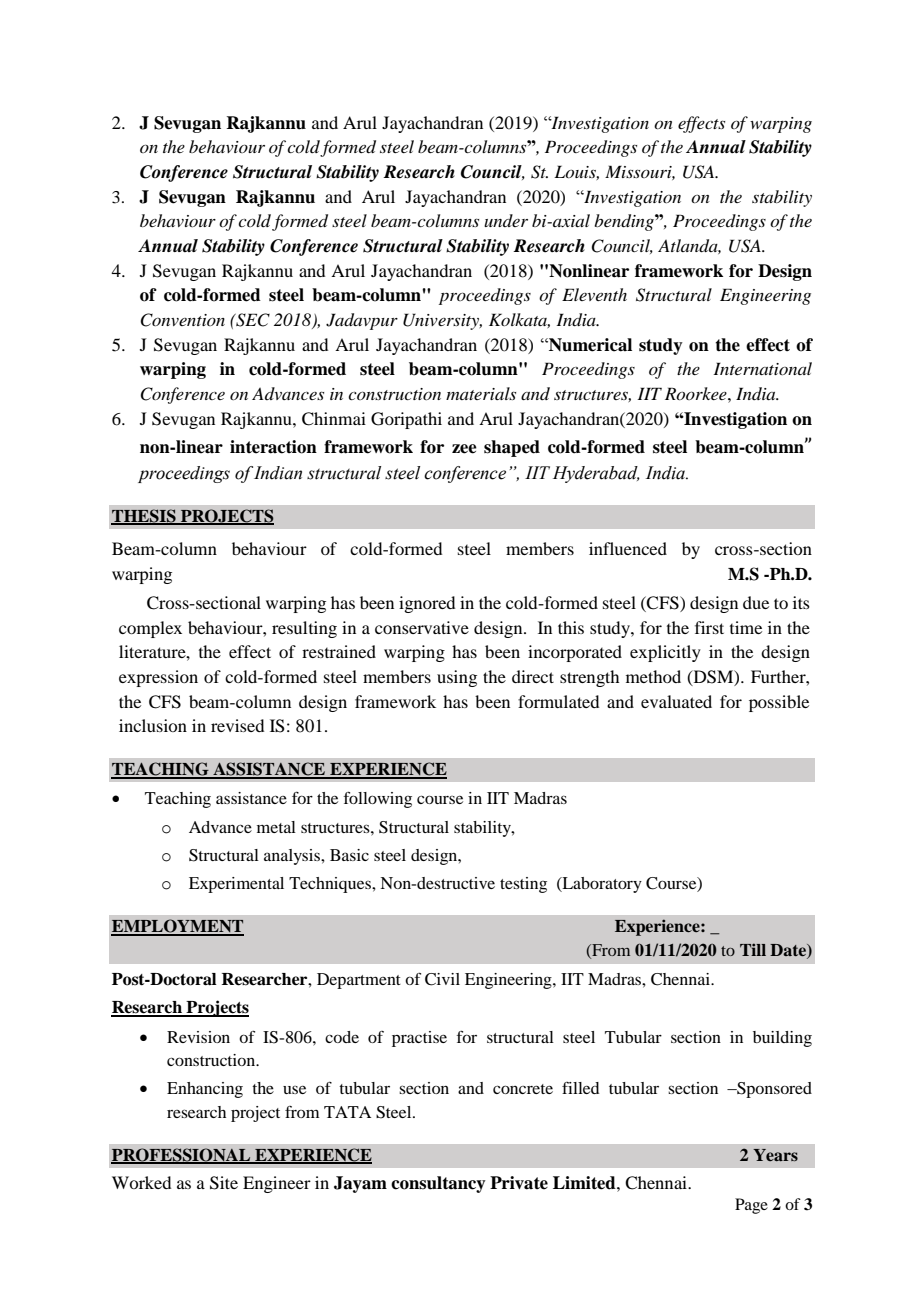  I want to click on THESIS, so click(144, 516).
